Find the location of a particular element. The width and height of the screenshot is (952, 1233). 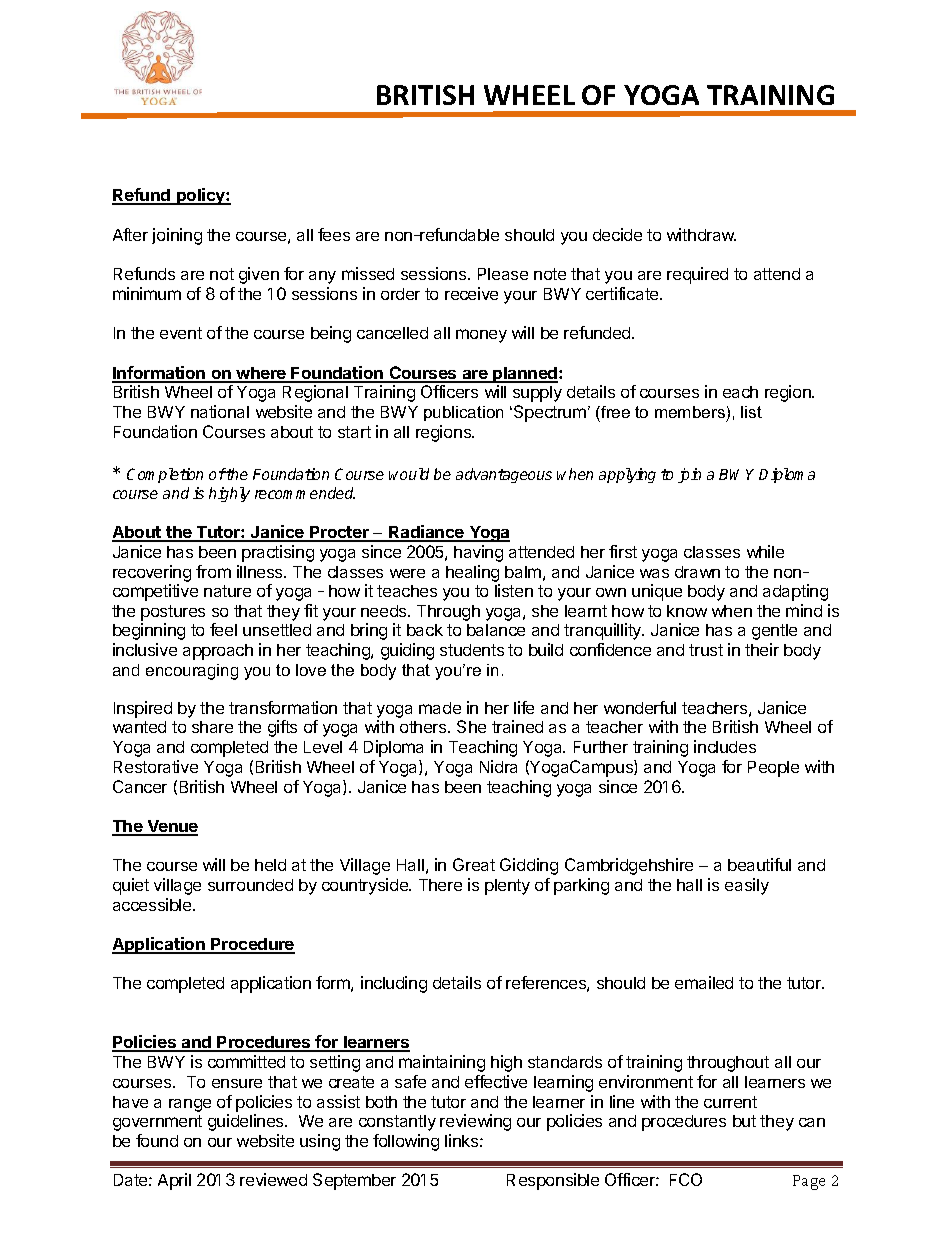

share is located at coordinates (212, 727).
